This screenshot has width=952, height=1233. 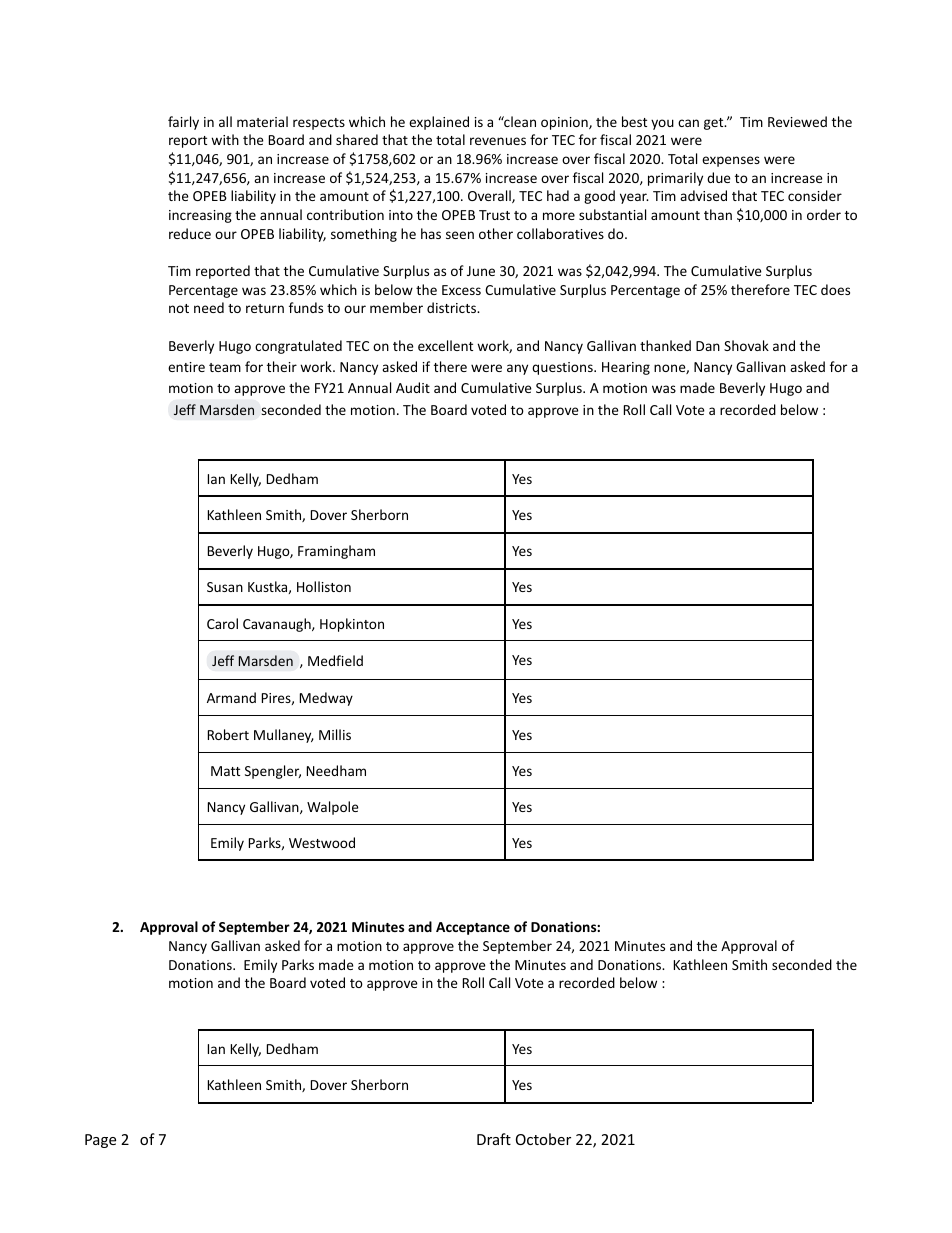 What do you see at coordinates (445, 345) in the screenshot?
I see `excellent` at bounding box center [445, 345].
